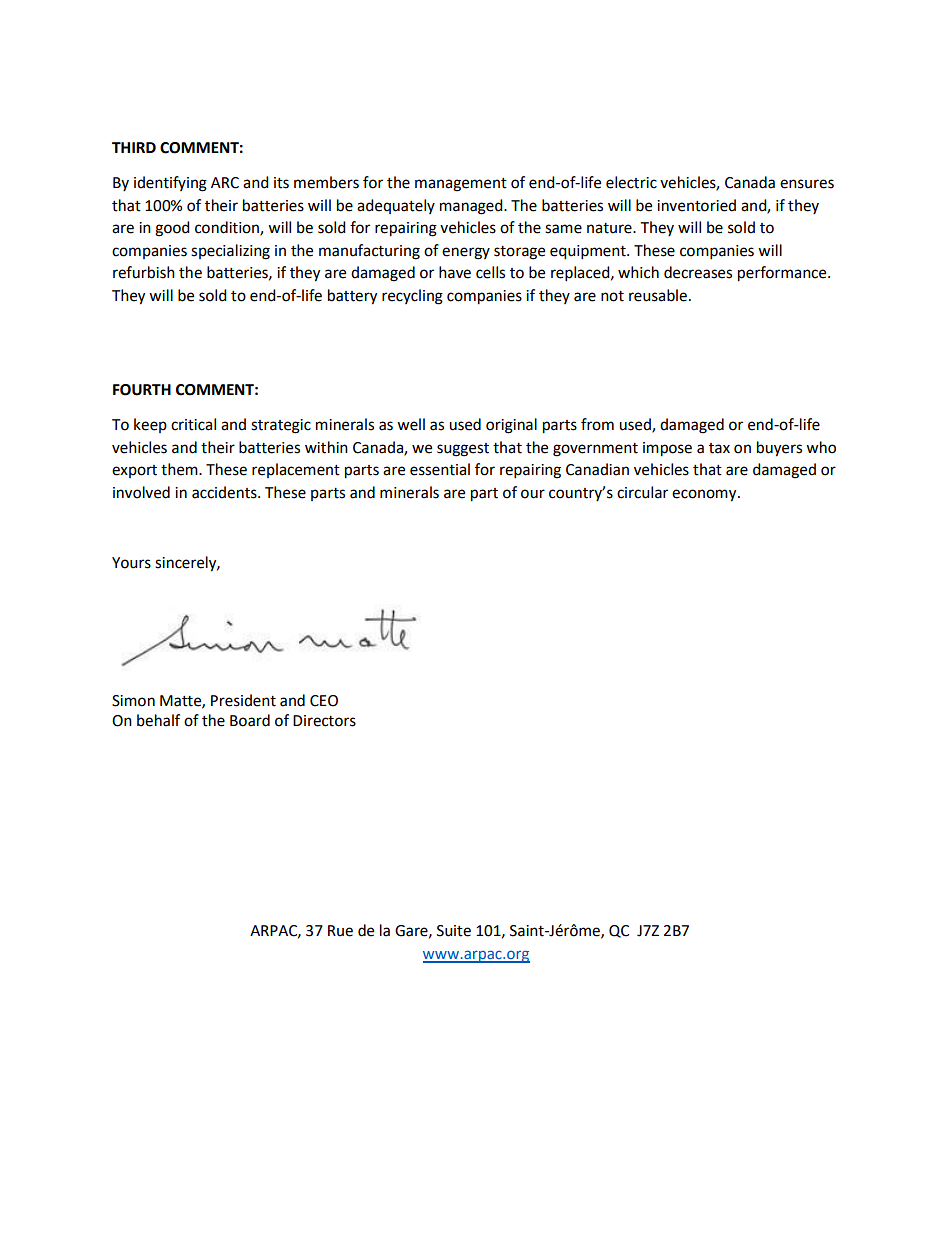  What do you see at coordinates (461, 185) in the document?
I see `management` at bounding box center [461, 185].
